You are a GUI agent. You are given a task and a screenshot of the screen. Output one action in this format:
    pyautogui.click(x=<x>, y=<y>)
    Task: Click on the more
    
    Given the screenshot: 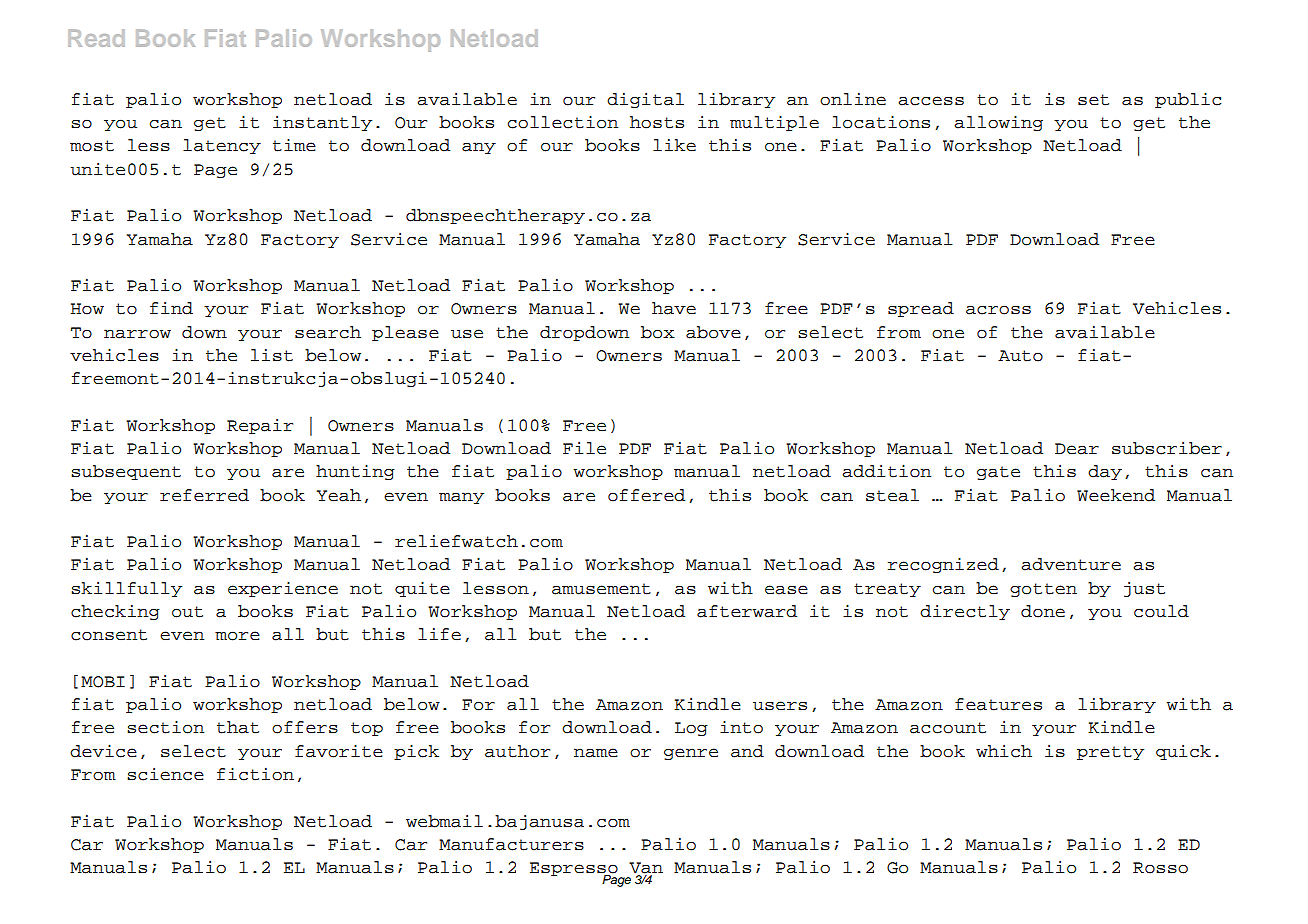 What is the action you would take?
    pyautogui.click(x=237, y=636)
